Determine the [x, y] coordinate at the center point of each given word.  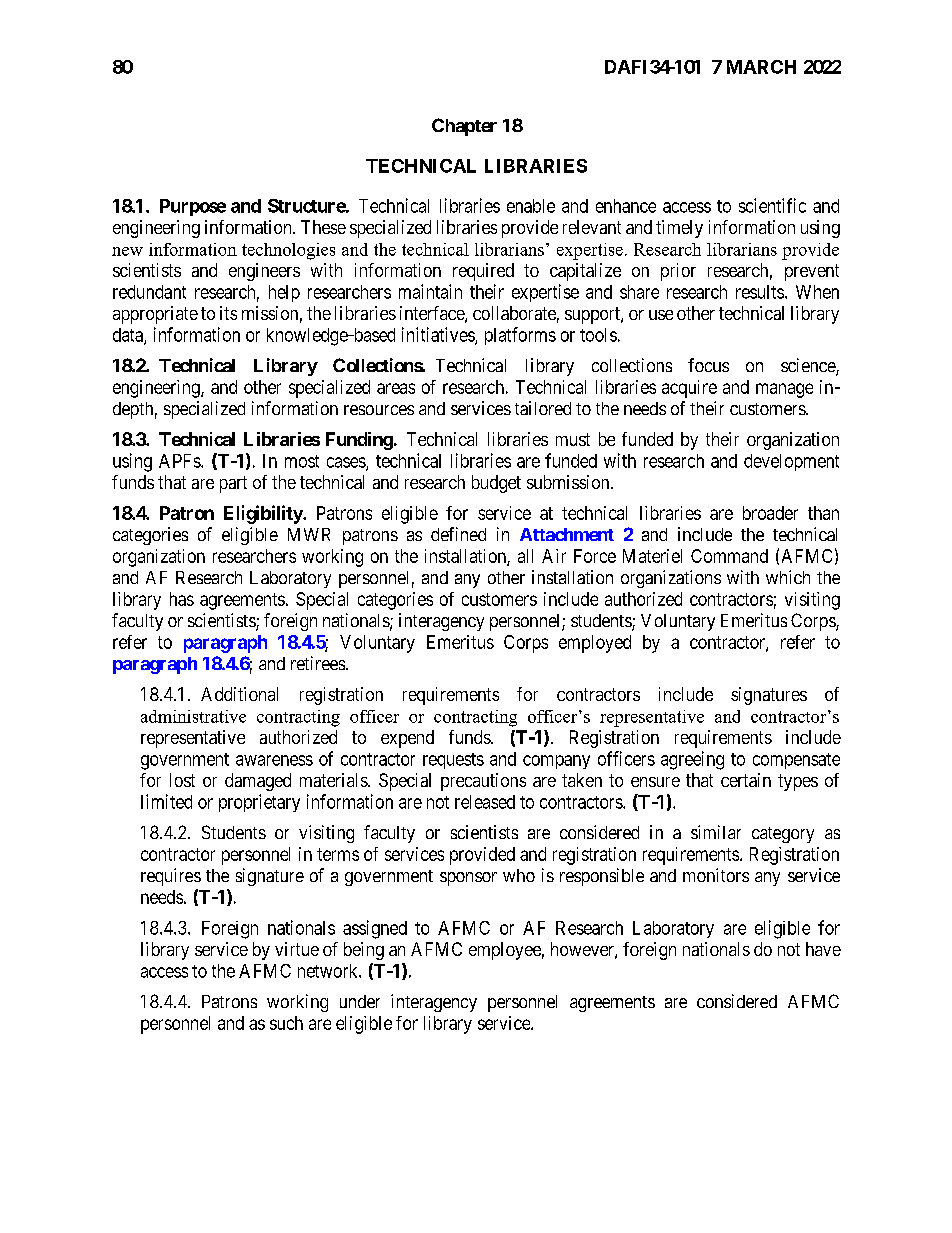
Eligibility [264, 514]
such [286, 1023]
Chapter [464, 127]
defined [458, 534]
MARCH [761, 67]
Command [729, 556]
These [323, 227]
